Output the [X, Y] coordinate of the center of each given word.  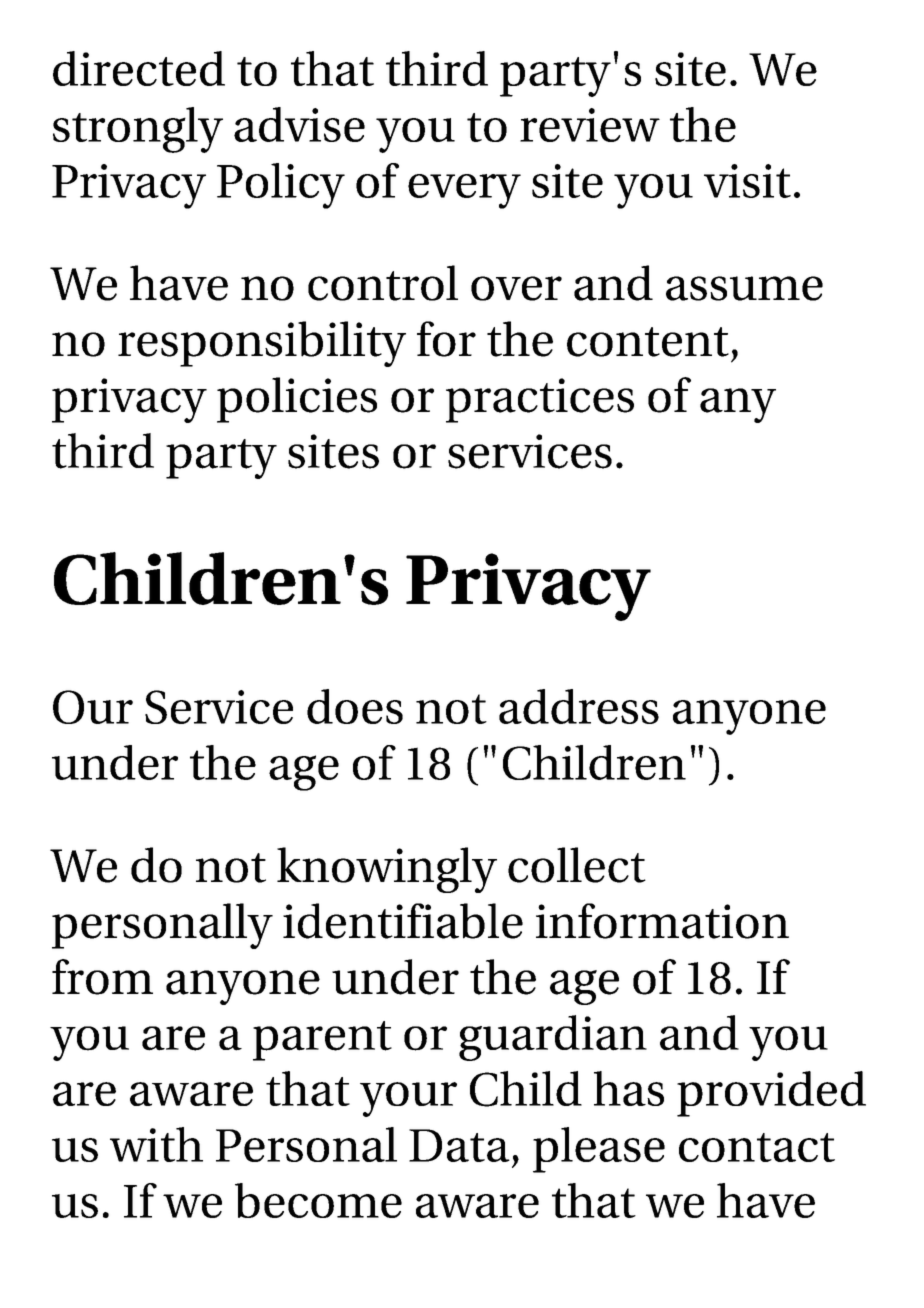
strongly [138, 130]
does [355, 706]
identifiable [403, 921]
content [648, 342]
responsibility [262, 344]
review [590, 125]
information [662, 921]
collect [577, 865]
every [464, 191]
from [102, 977]
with [156, 1144]
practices [540, 400]
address [579, 706]
